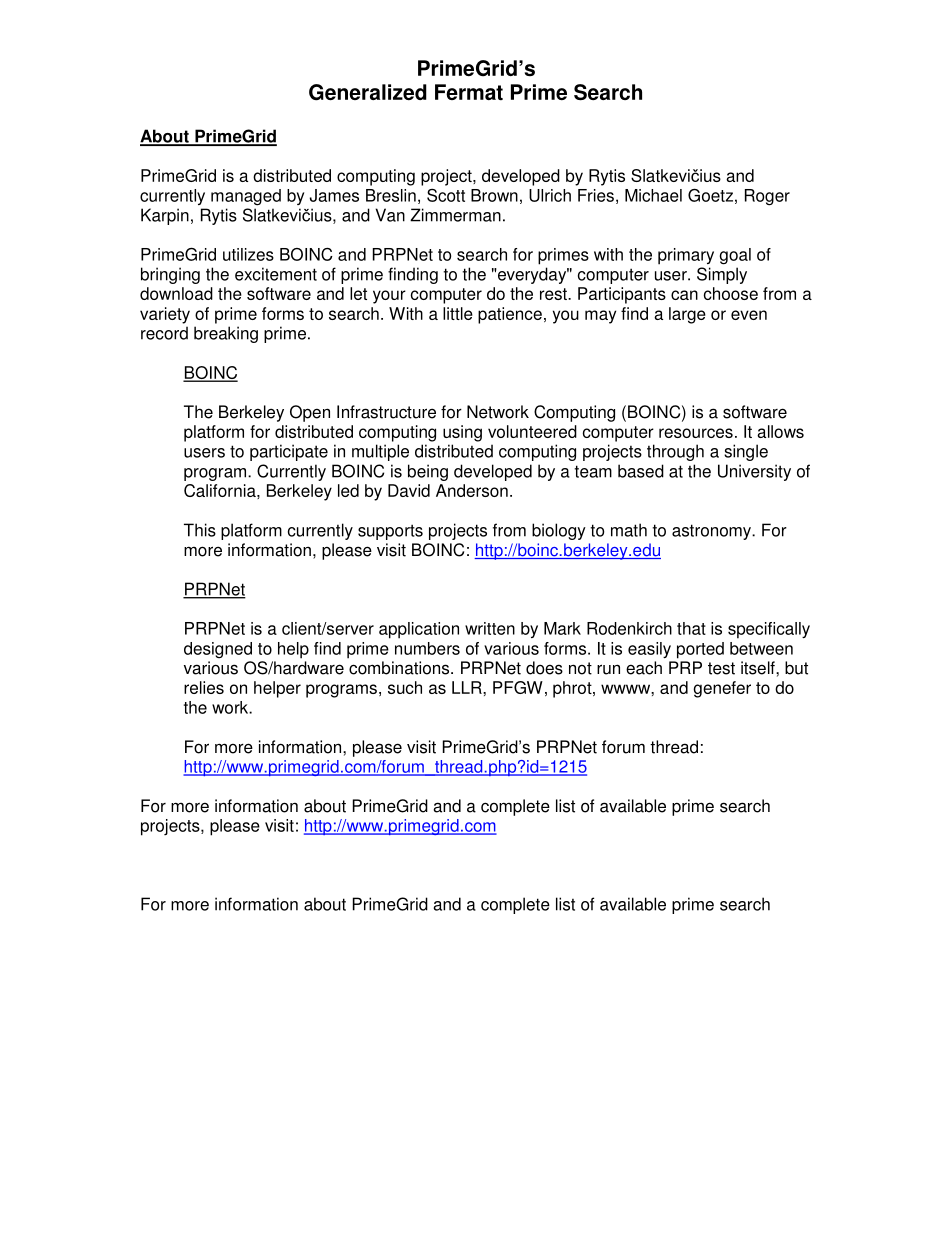 Image resolution: width=952 pixels, height=1233 pixels. What do you see at coordinates (368, 92) in the page?
I see `Generalized` at bounding box center [368, 92].
